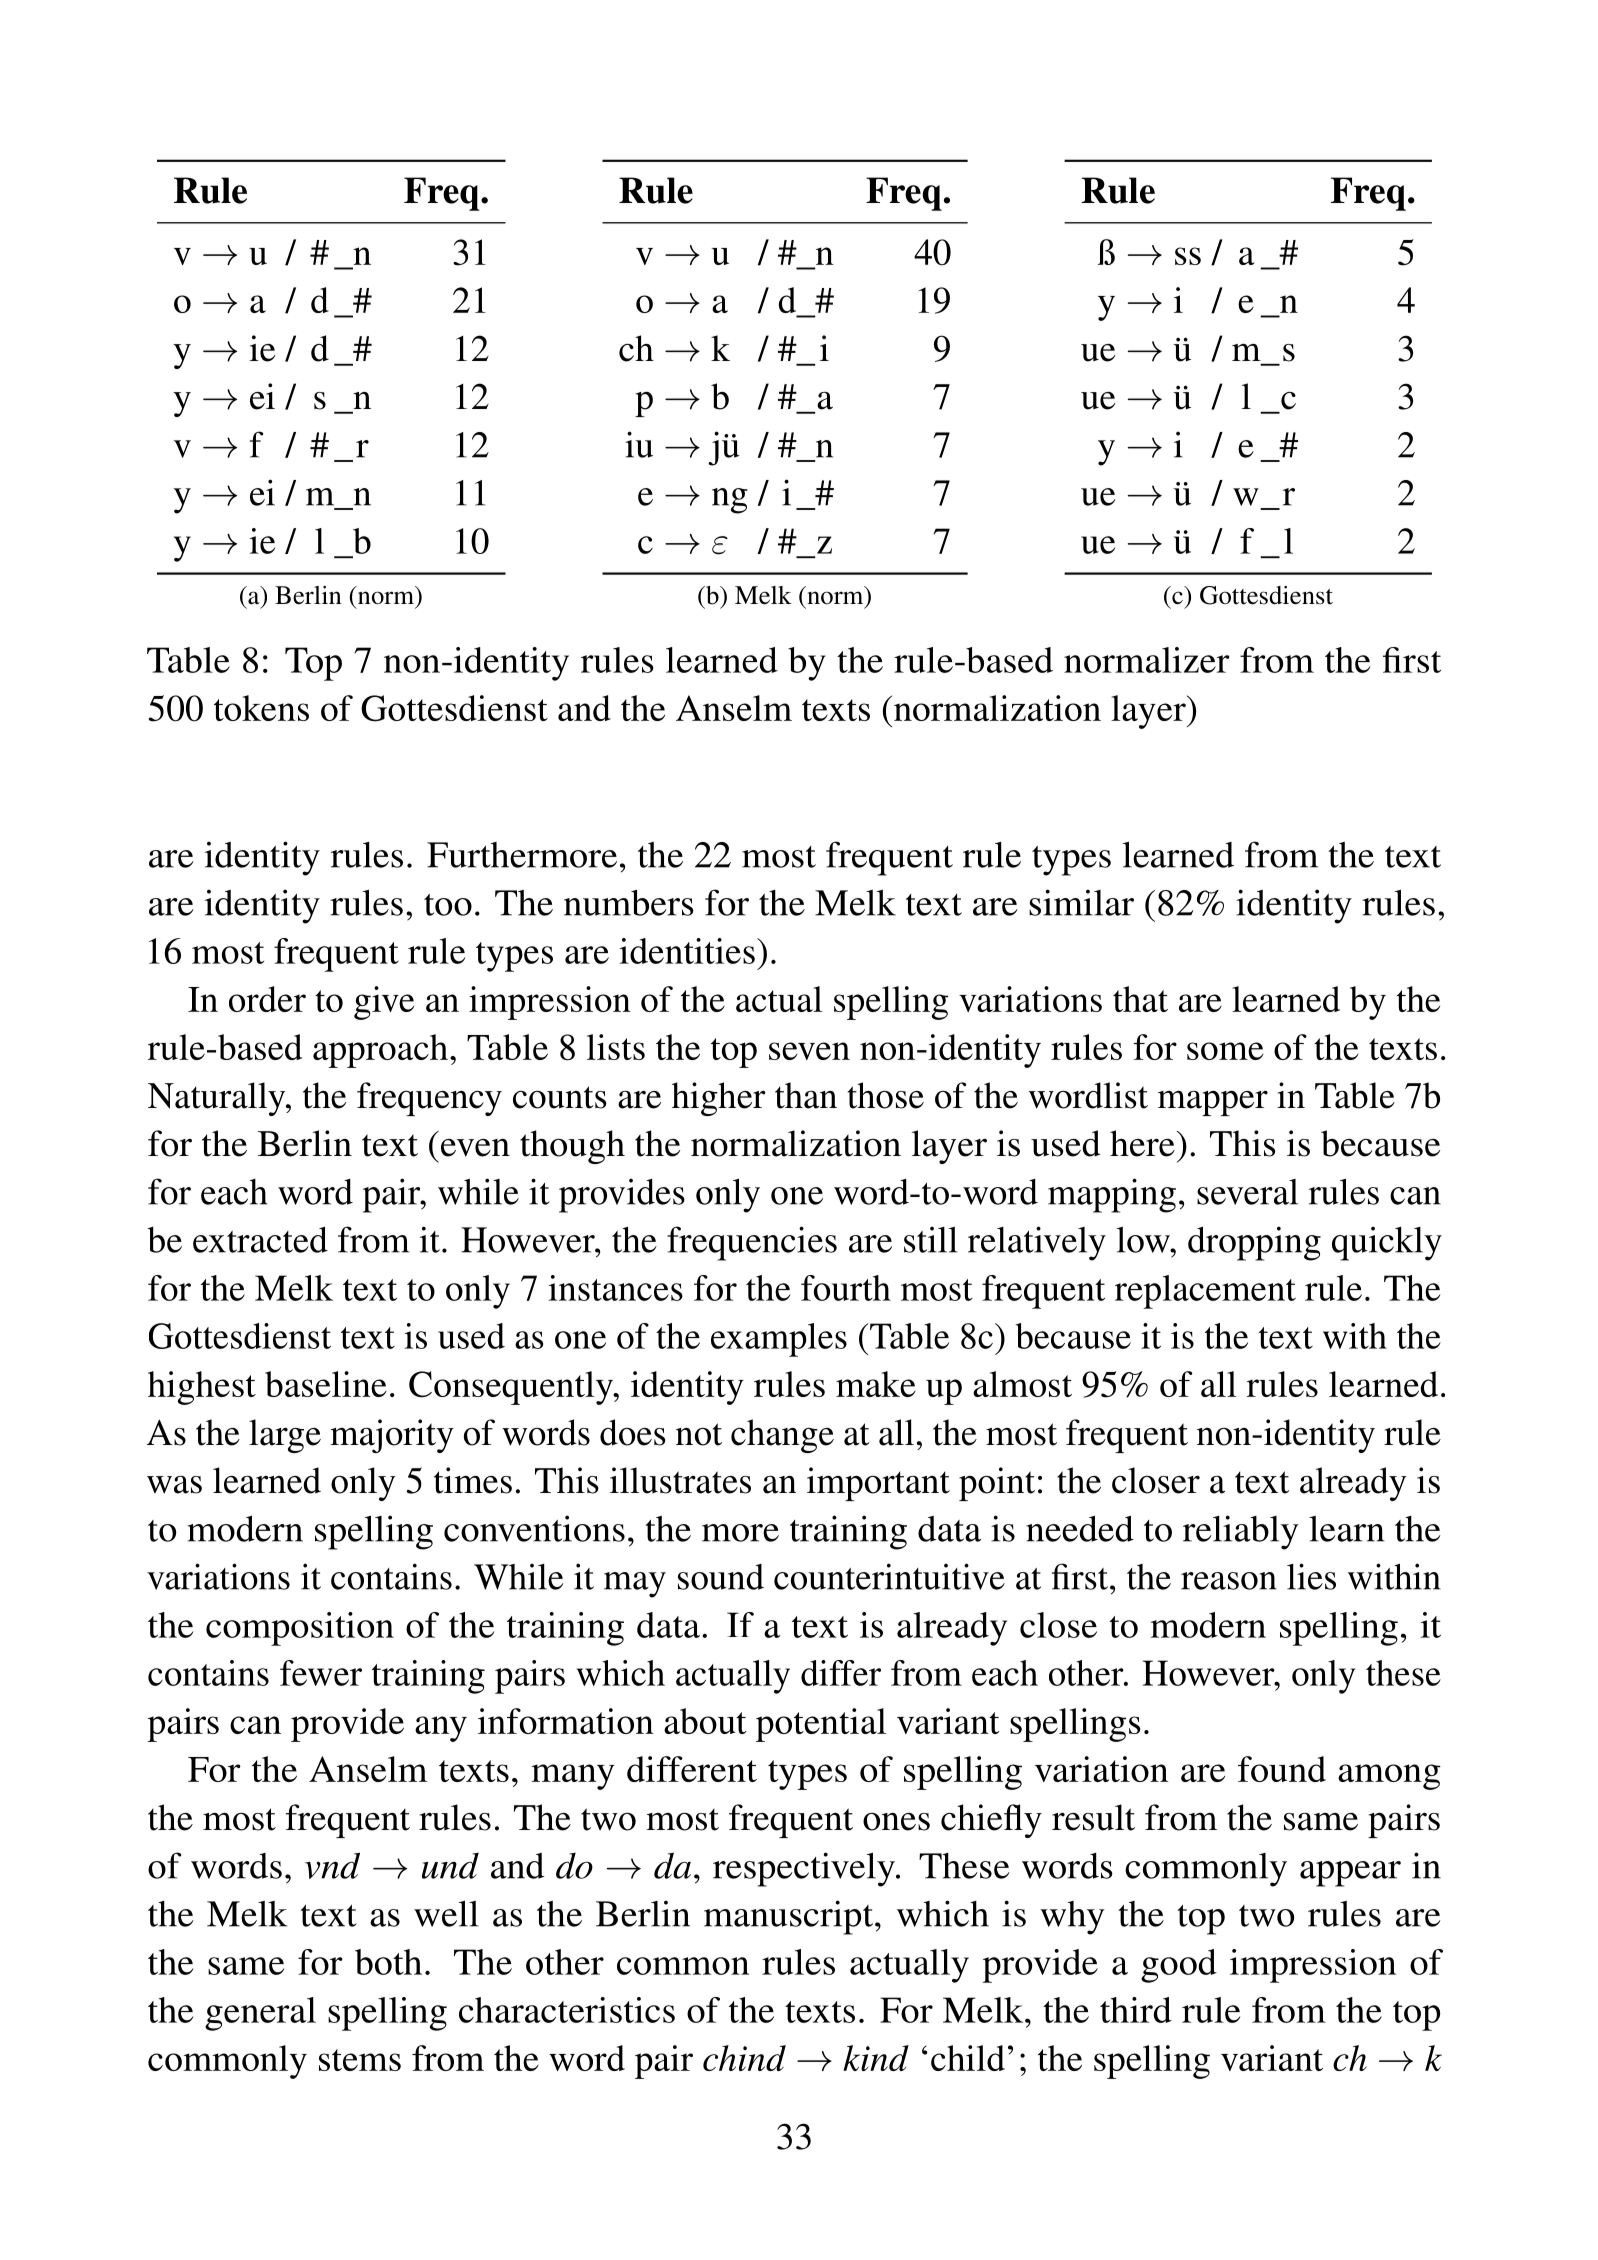 The image size is (1598, 2260). Describe the element at coordinates (821, 1725) in the image. I see `potential` at that location.
